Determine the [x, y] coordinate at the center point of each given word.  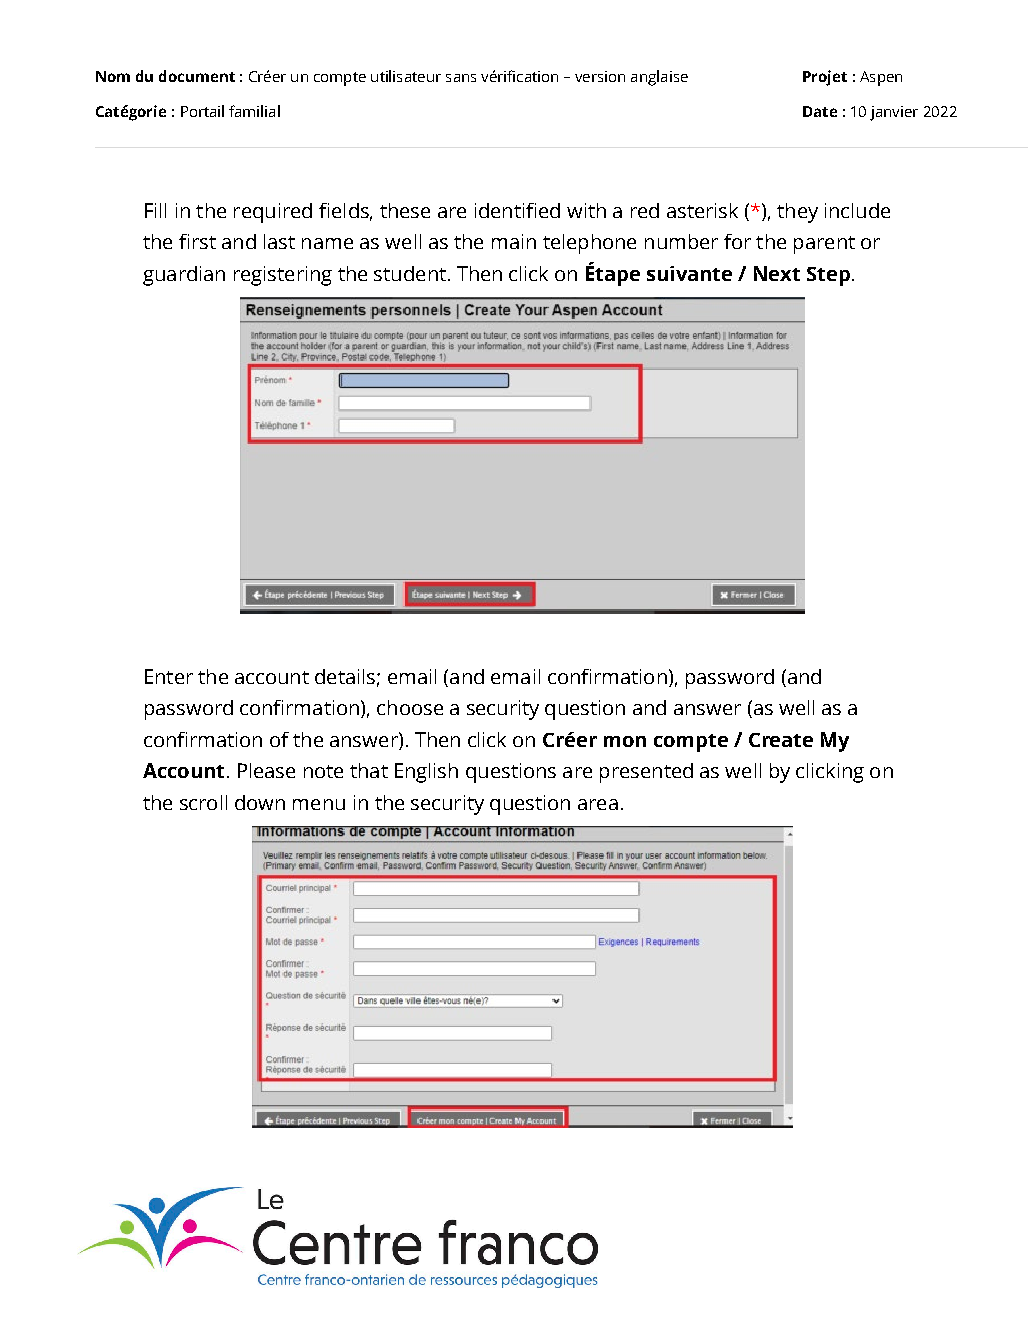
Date [820, 111]
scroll [203, 802]
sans [461, 78]
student [410, 273]
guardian [184, 276]
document [197, 76]
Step [828, 276]
